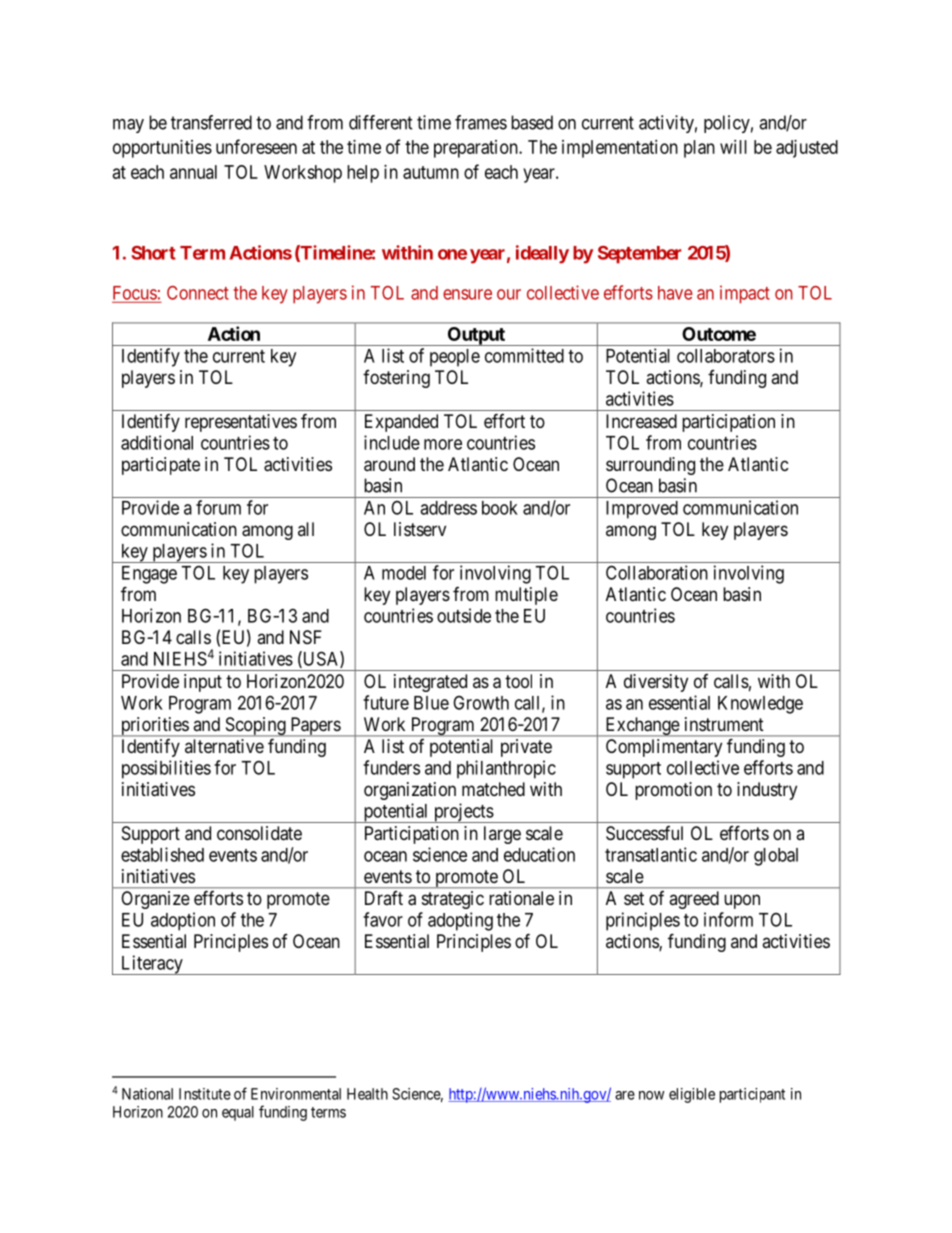  I want to click on Engage, so click(149, 575).
